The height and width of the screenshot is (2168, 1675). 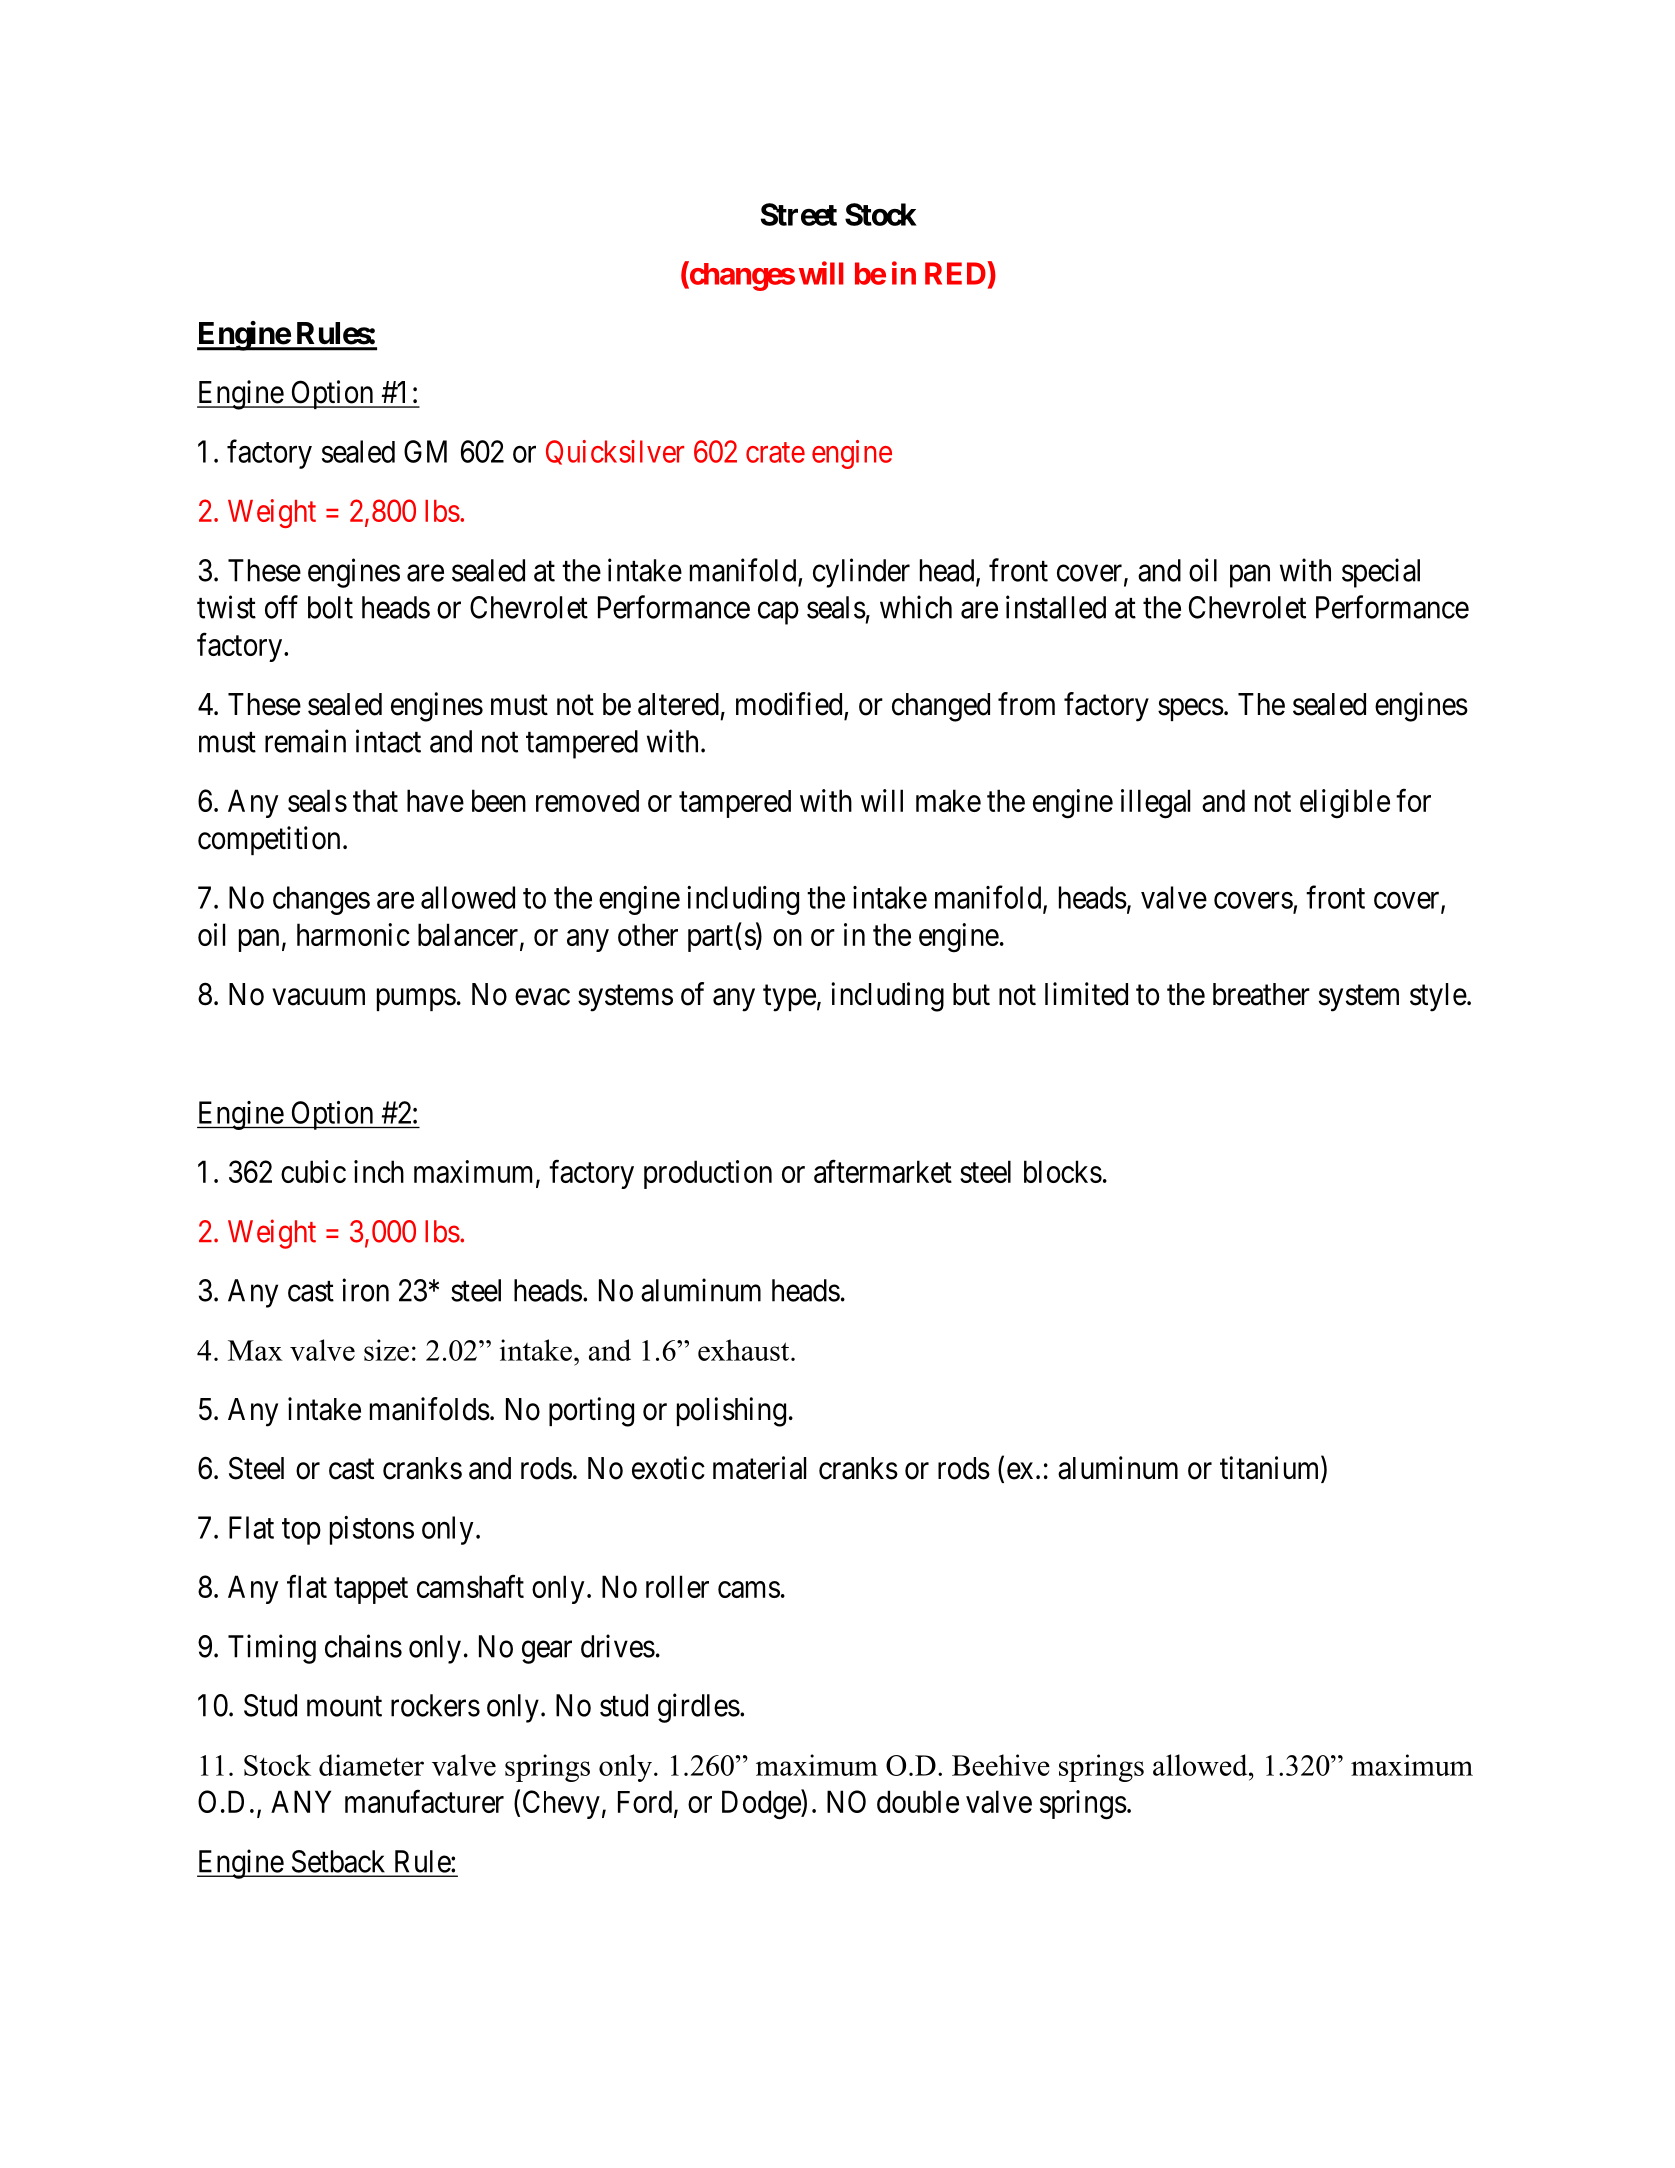 I want to click on breather, so click(x=1261, y=994).
